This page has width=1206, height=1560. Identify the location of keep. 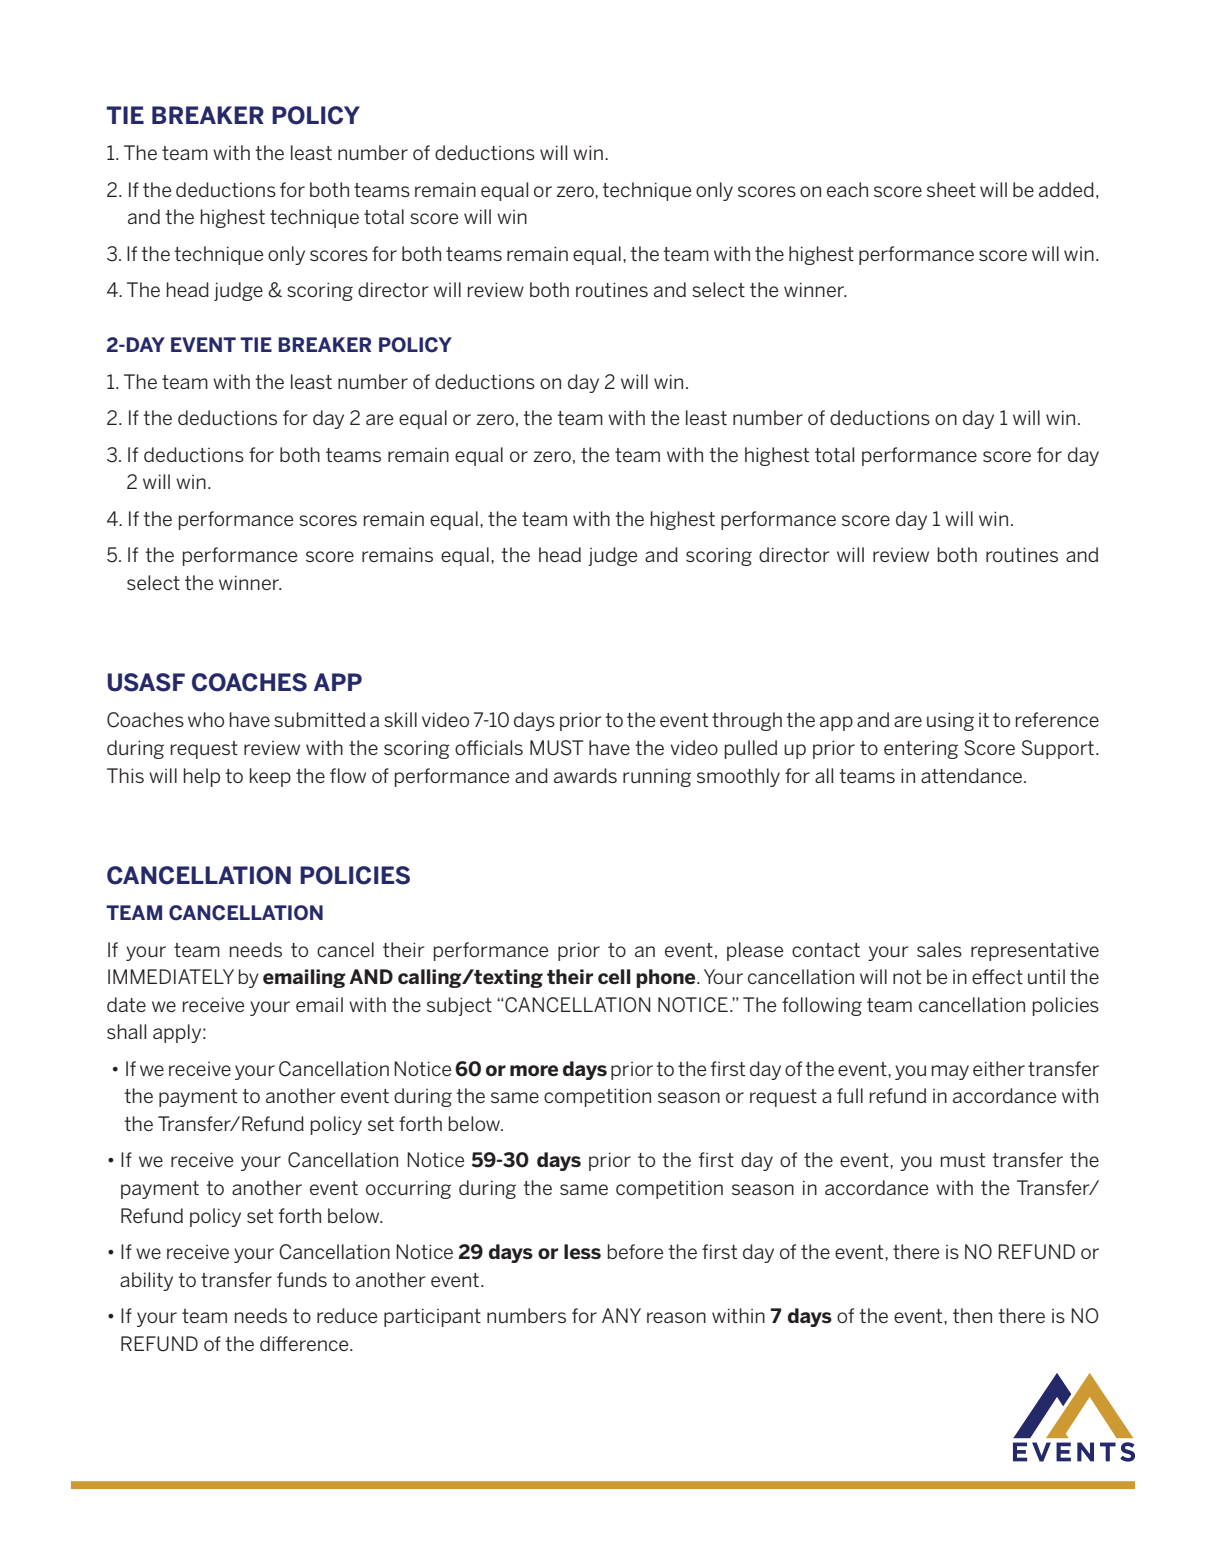
(270, 777).
